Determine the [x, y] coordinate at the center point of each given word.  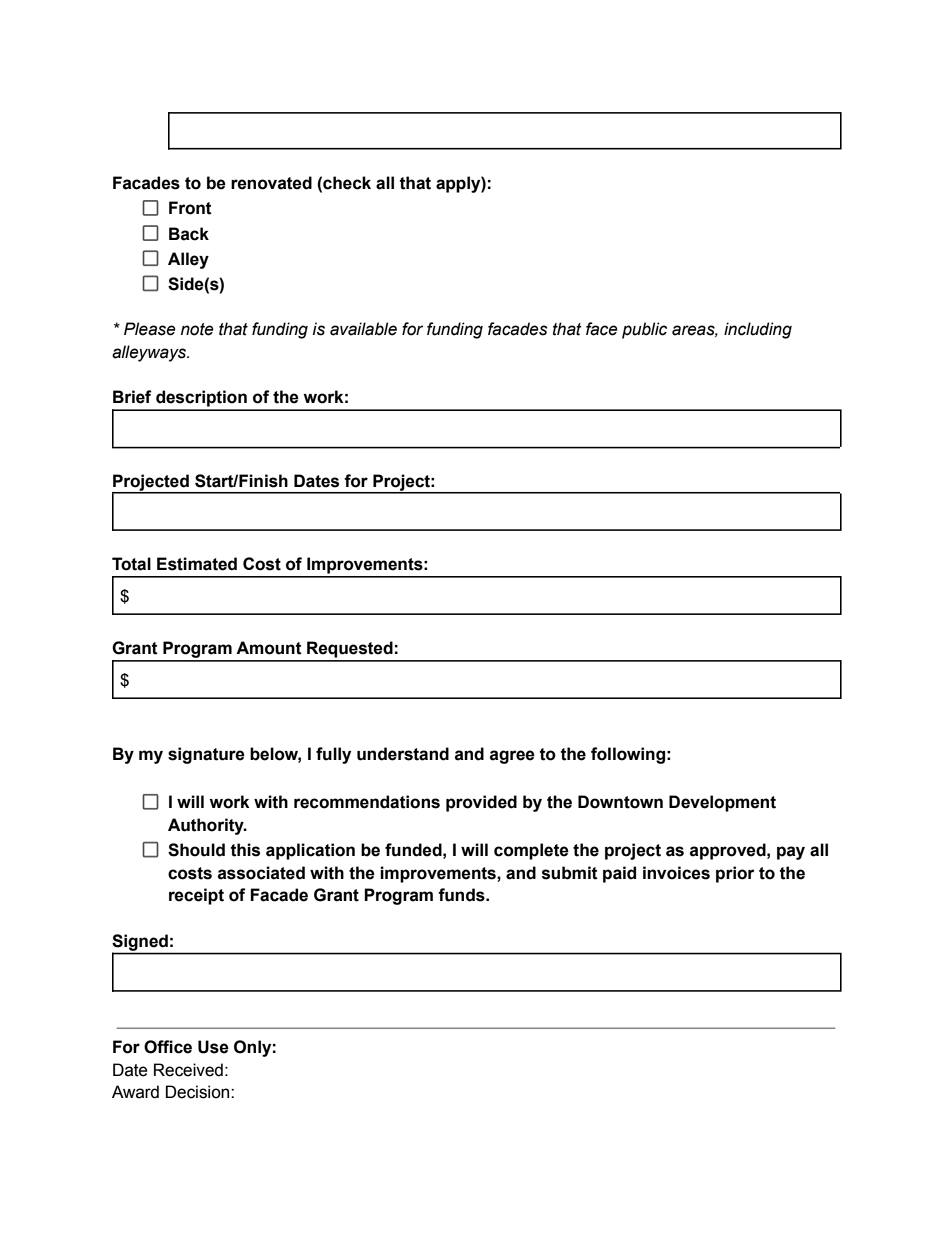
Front [190, 208]
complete [531, 851]
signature [206, 755]
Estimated [197, 564]
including [758, 330]
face [602, 329]
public [644, 330]
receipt [196, 896]
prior [735, 874]
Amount [269, 648]
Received [188, 1070]
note [197, 329]
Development [722, 803]
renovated [271, 183]
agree [512, 757]
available [363, 329]
